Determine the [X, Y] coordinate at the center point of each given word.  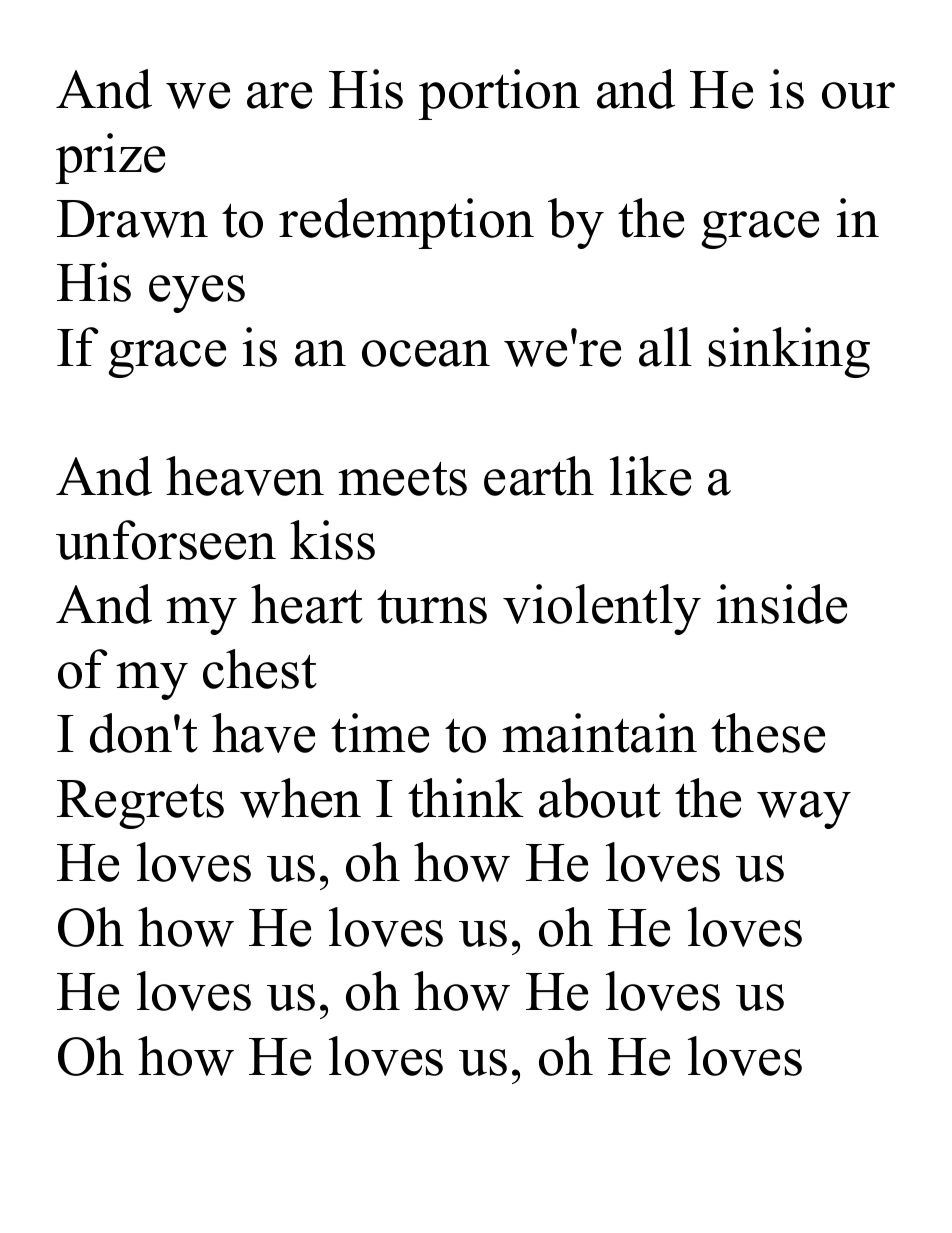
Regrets [140, 804]
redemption [406, 223]
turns [432, 606]
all [665, 347]
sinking [789, 352]
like [650, 476]
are [279, 95]
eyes [197, 294]
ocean [426, 353]
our [858, 95]
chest [260, 669]
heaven [245, 476]
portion [499, 94]
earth [539, 476]
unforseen [166, 540]
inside [782, 604]
